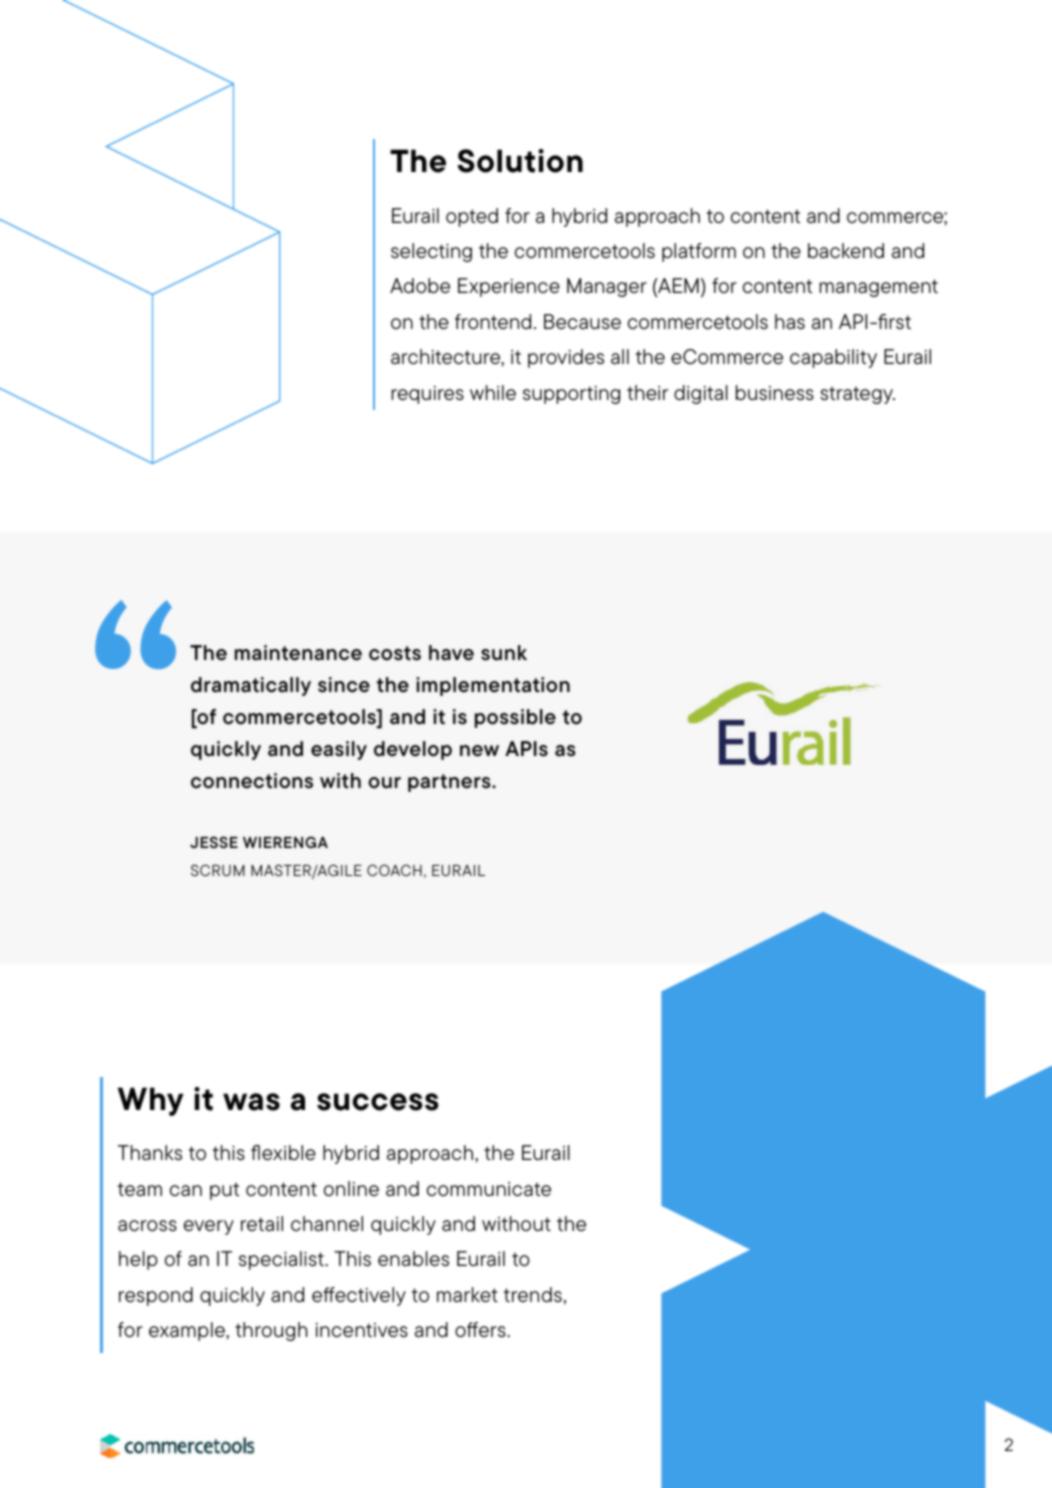 Image resolution: width=1052 pixels, height=1488 pixels. Describe the element at coordinates (533, 1294) in the page. I see `trends` at that location.
